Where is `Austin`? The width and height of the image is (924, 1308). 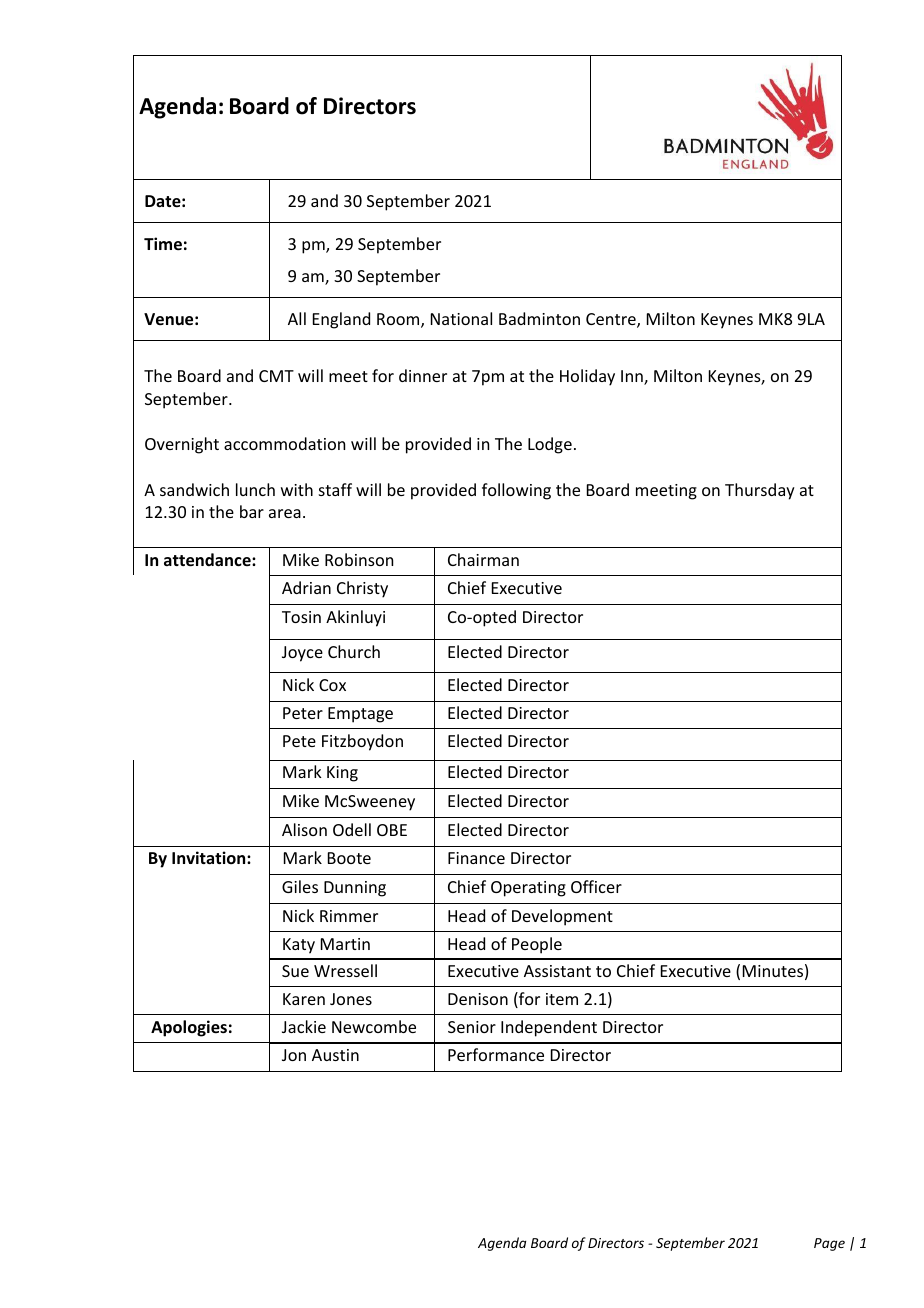
Austin is located at coordinates (335, 1055).
